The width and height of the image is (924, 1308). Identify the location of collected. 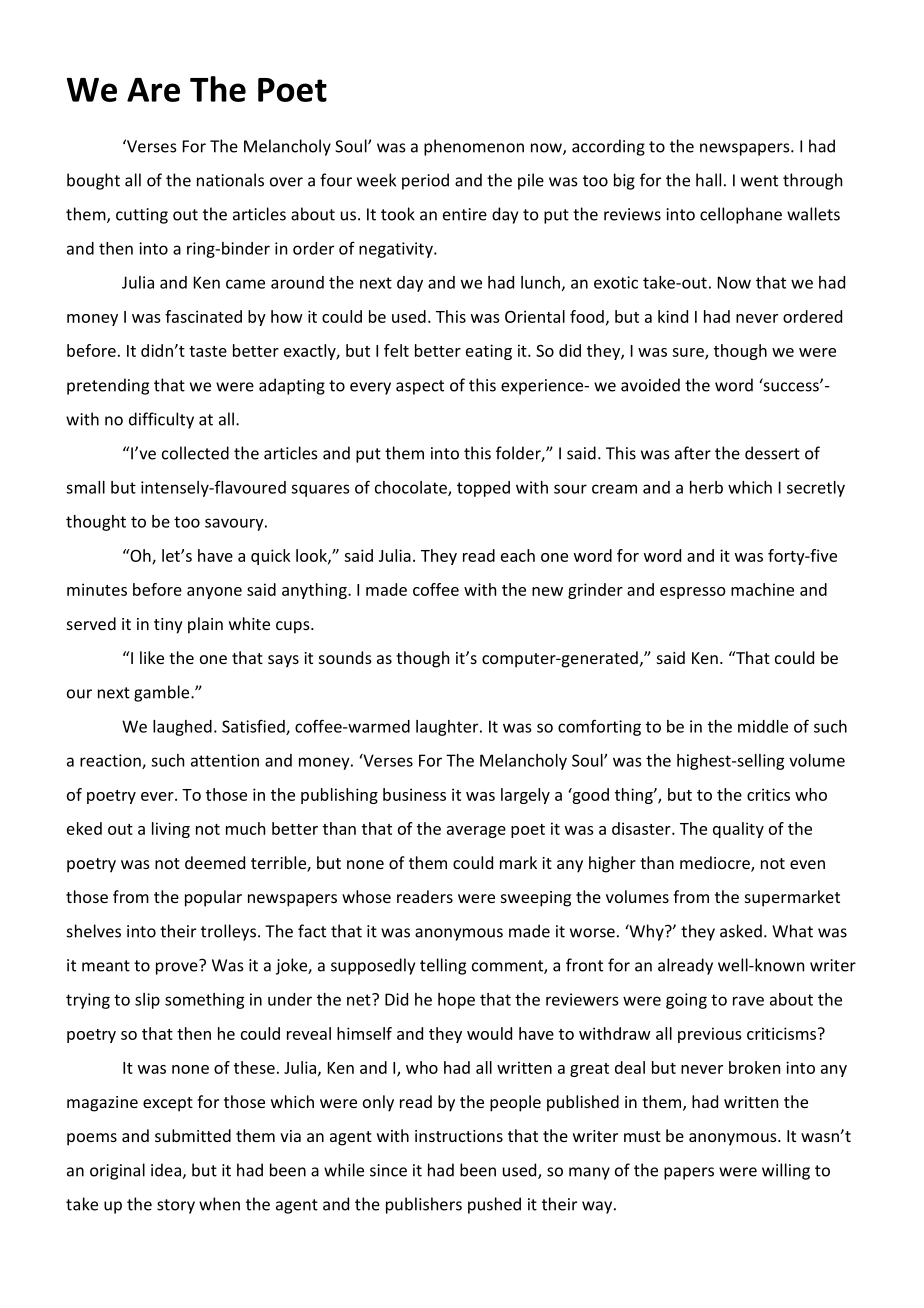
(195, 453).
